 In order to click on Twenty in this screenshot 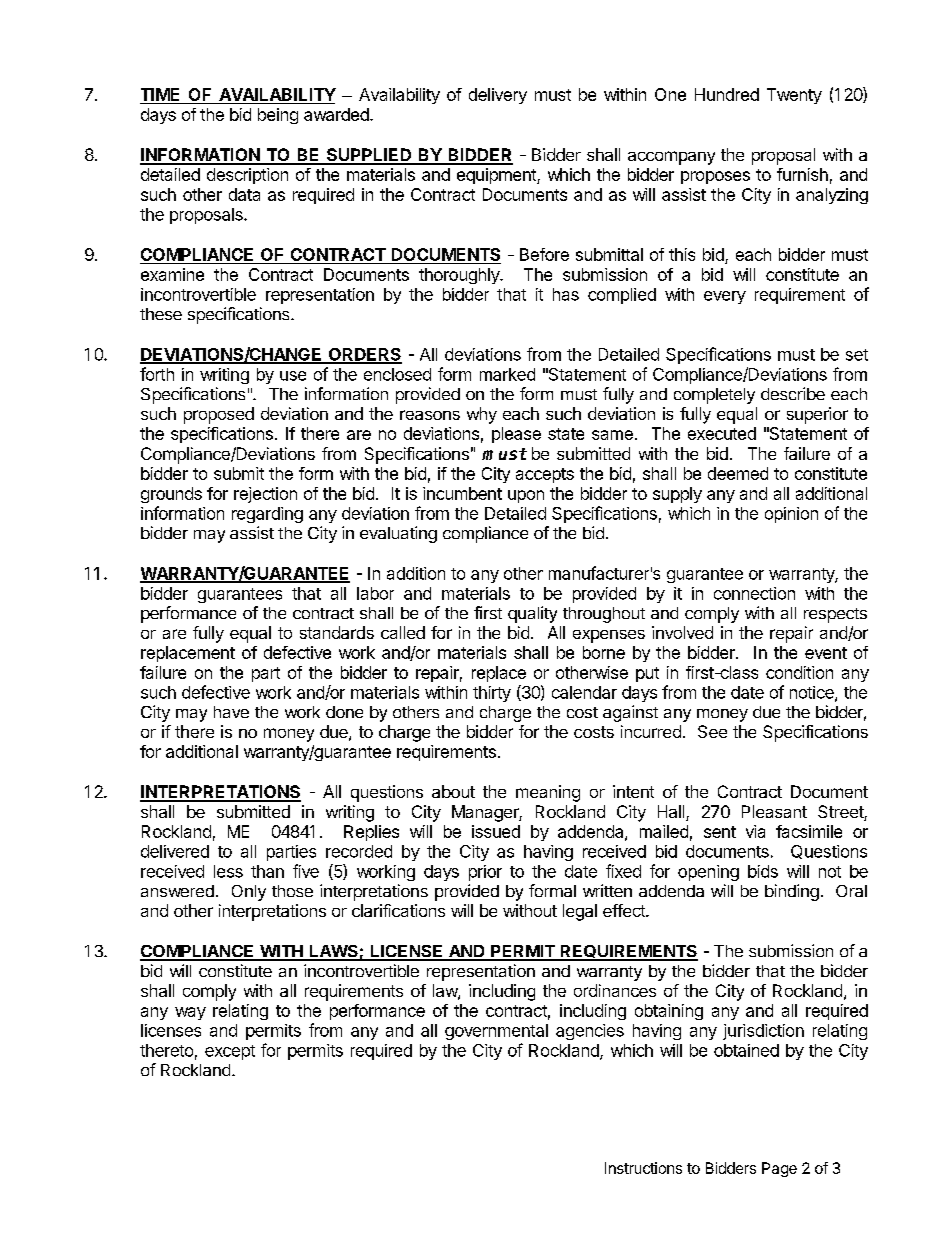, I will do `click(794, 96)`.
